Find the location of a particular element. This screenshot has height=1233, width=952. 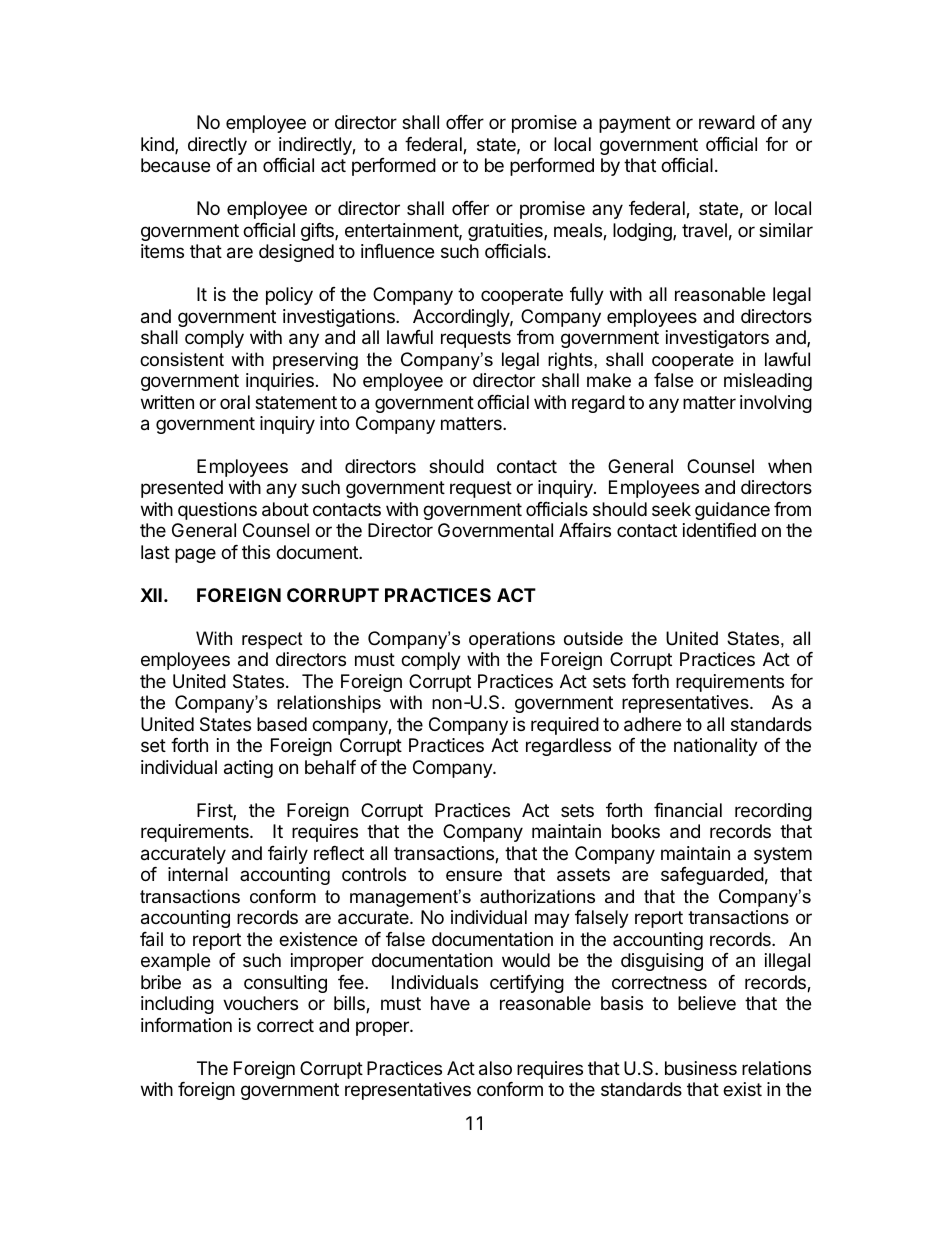

page is located at coordinates (195, 555).
